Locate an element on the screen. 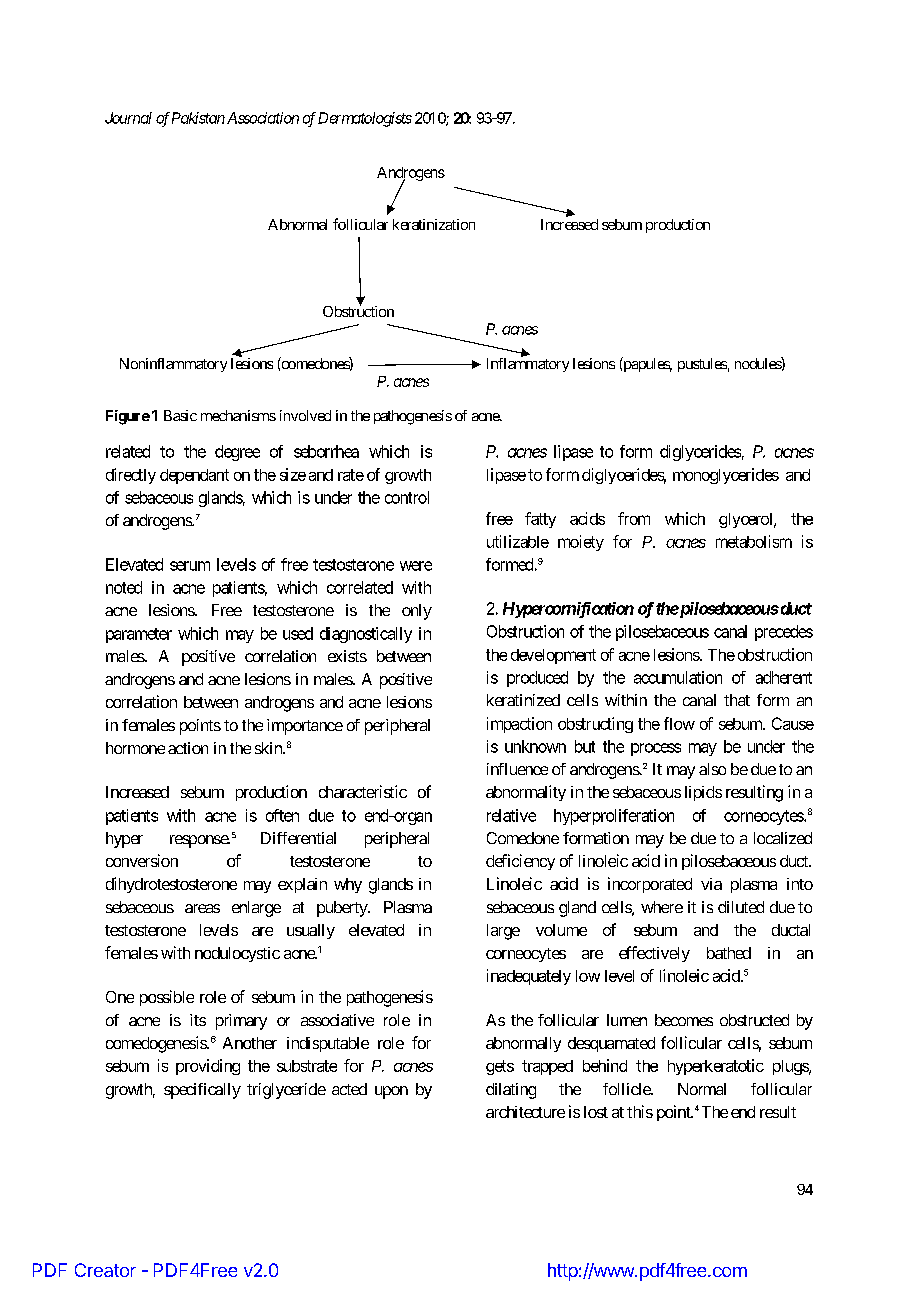  pustules is located at coordinates (702, 365).
